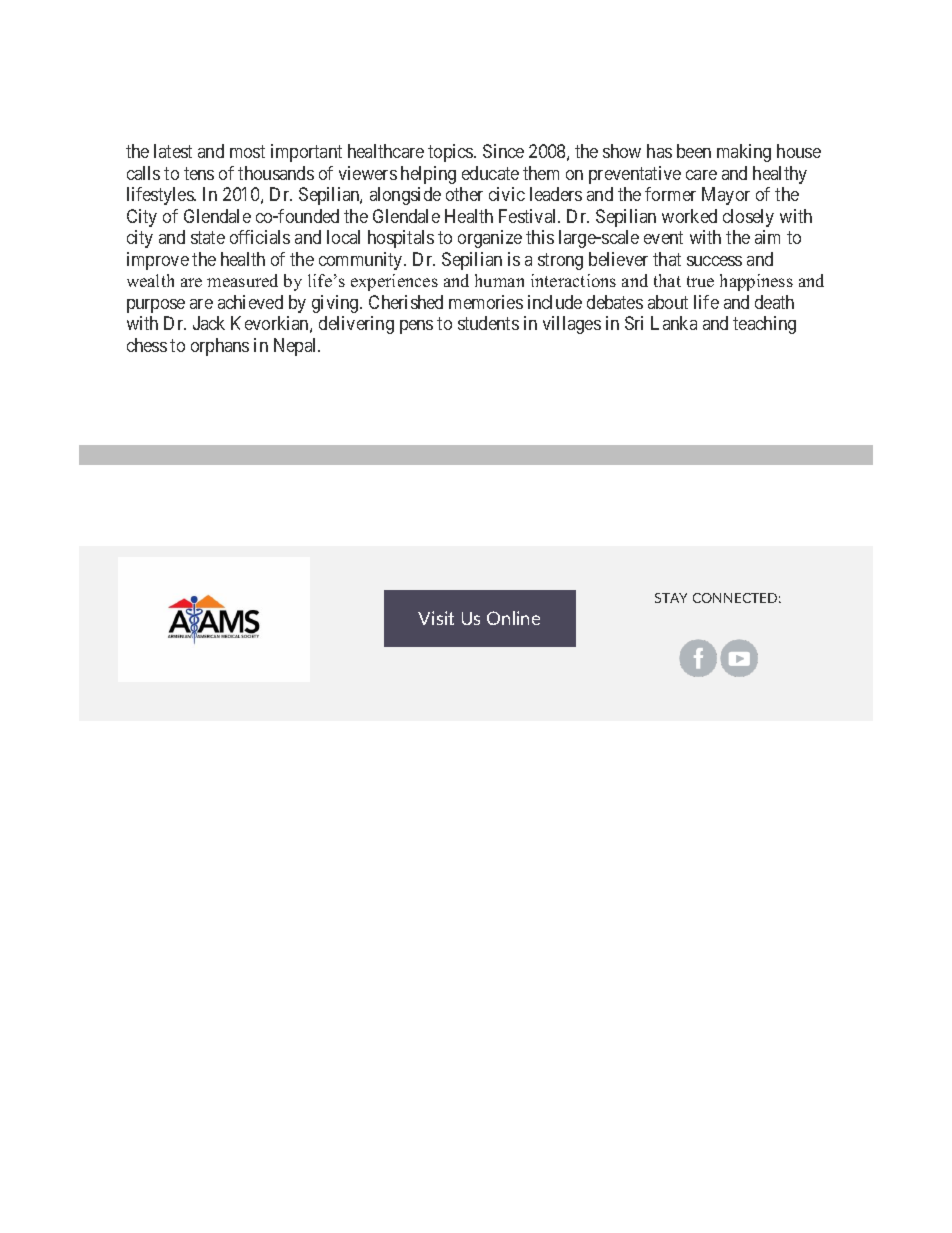 The image size is (952, 1233). Describe the element at coordinates (513, 618) in the screenshot. I see `Online` at that location.
